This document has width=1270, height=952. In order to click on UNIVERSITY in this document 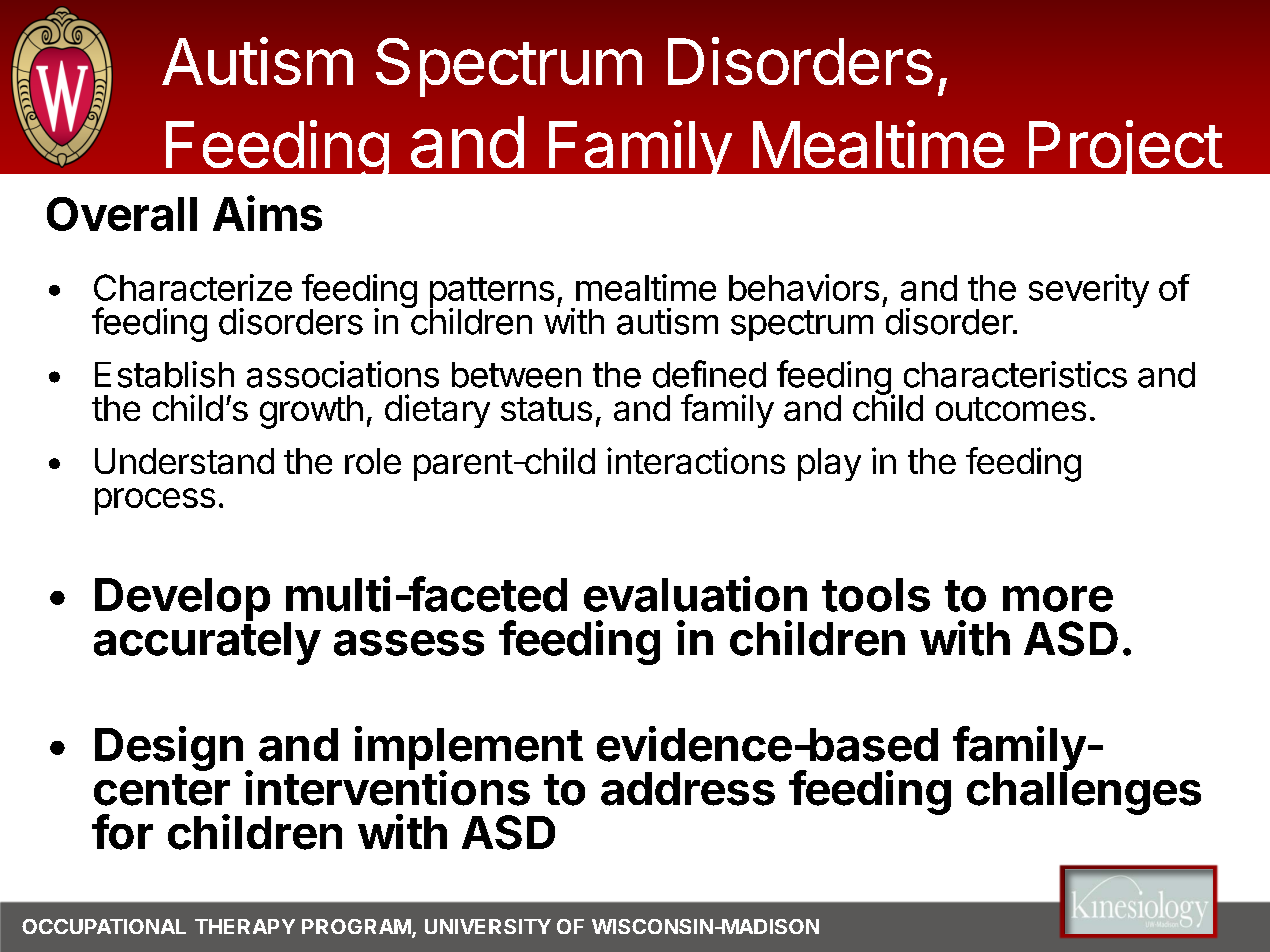, I will do `click(488, 926)`.
